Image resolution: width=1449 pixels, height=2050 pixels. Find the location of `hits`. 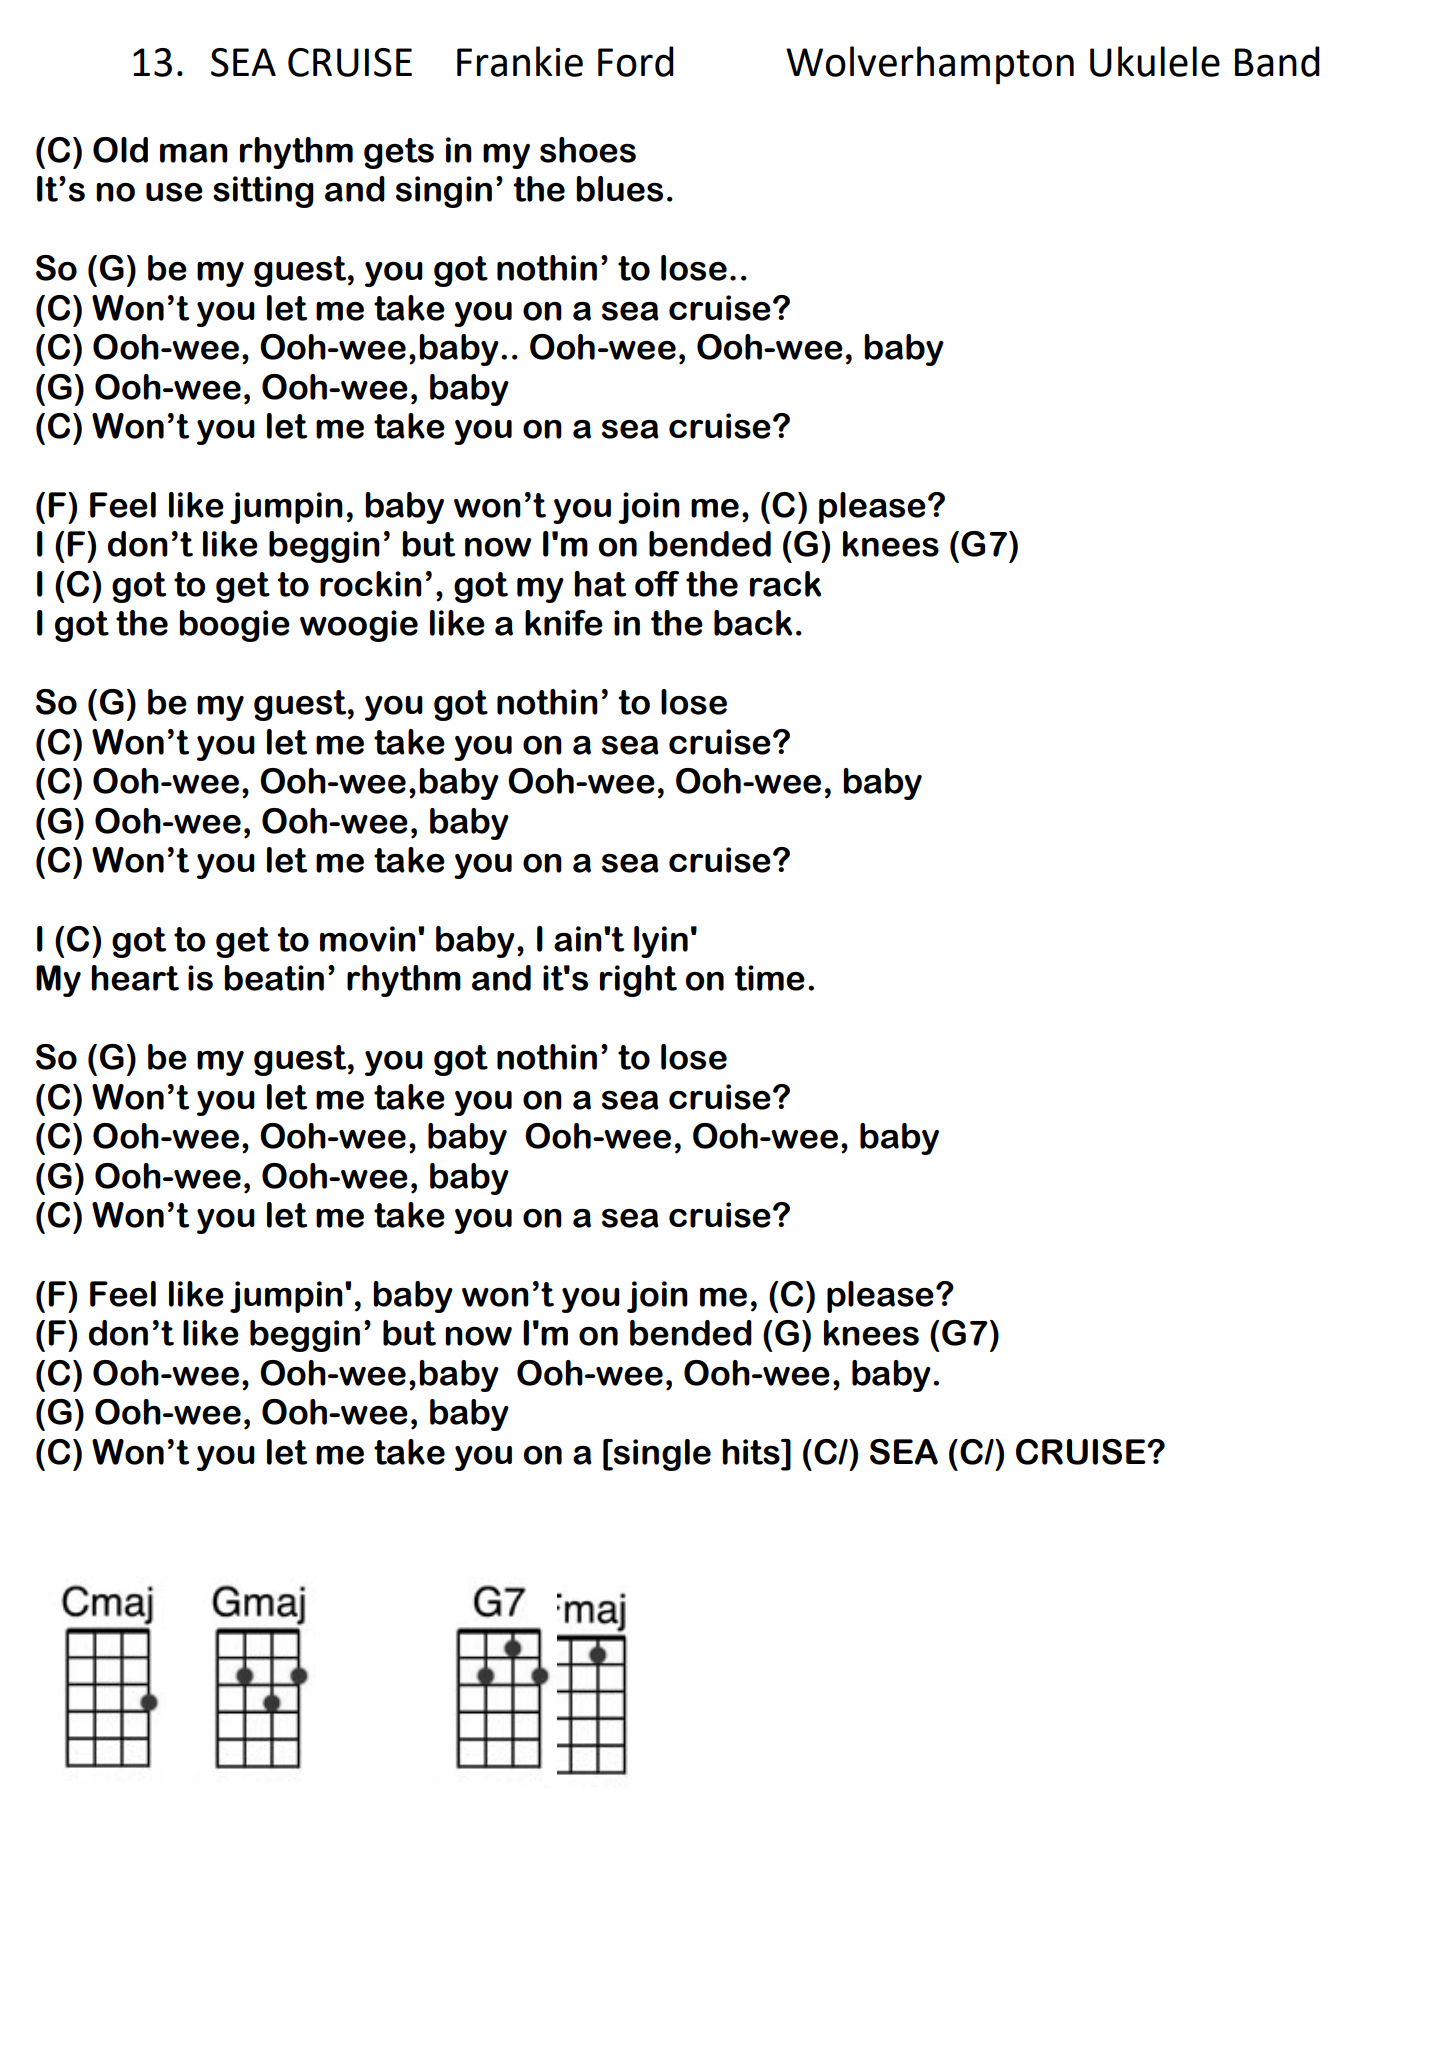

hits is located at coordinates (752, 1452).
